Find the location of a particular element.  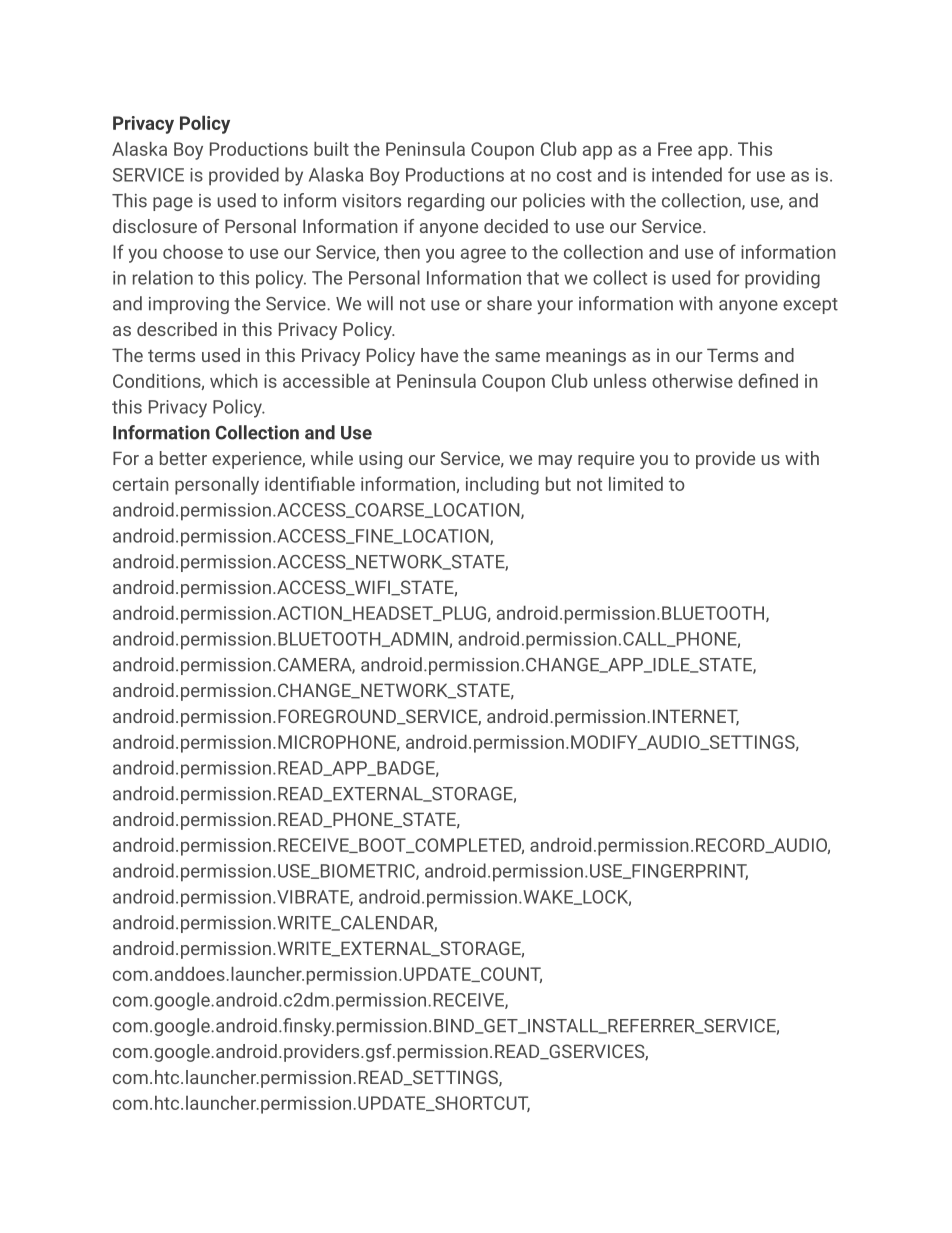

Free is located at coordinates (675, 149).
